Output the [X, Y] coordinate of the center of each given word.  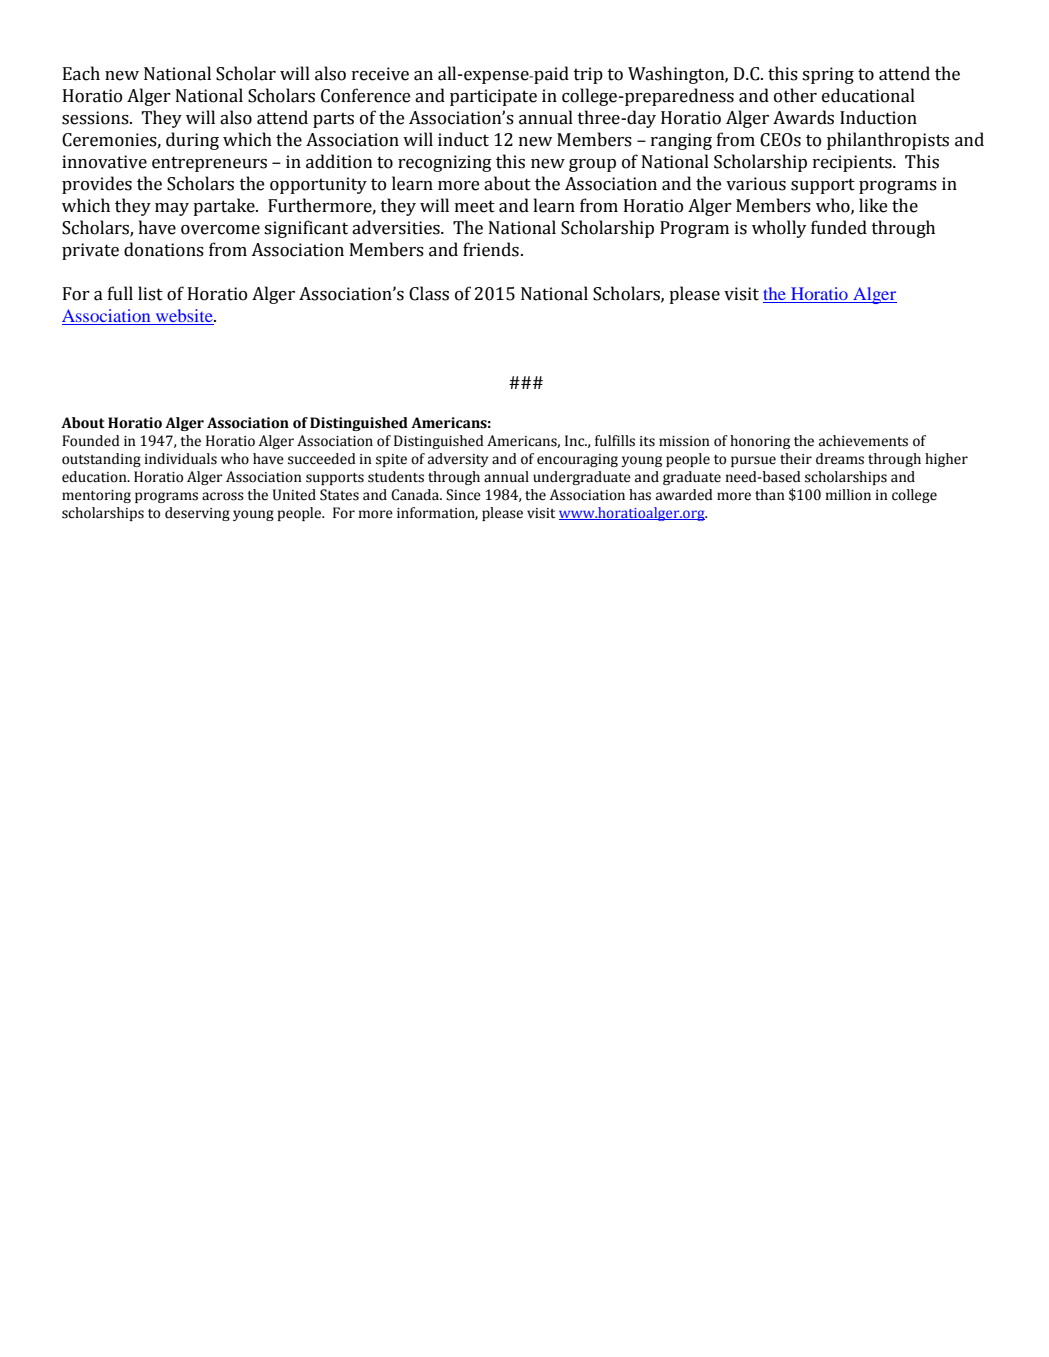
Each [81, 73]
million [848, 495]
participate [493, 97]
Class [429, 293]
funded [839, 227]
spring [828, 75]
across [223, 496]
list [150, 293]
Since [463, 495]
